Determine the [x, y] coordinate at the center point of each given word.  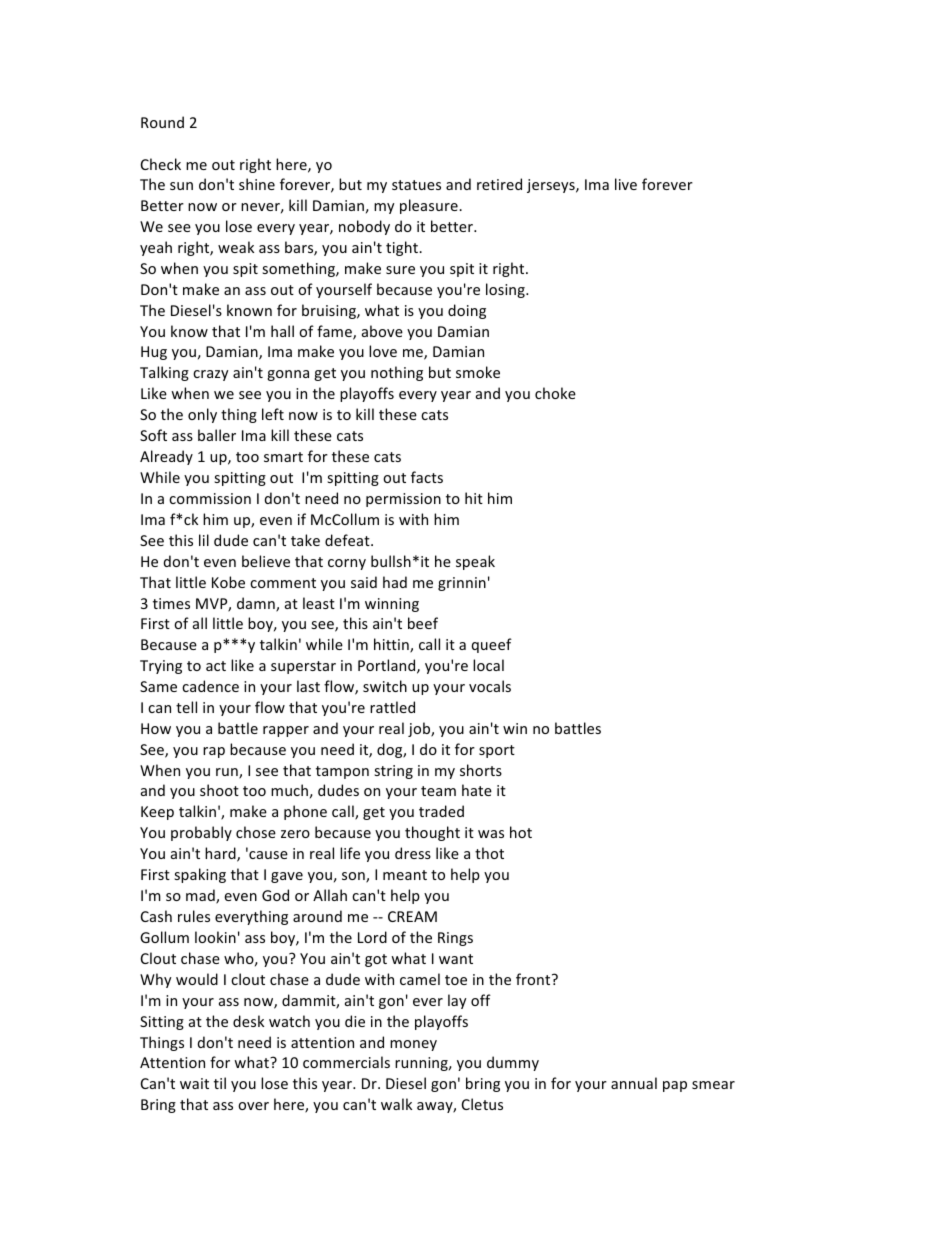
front [534, 979]
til [220, 1083]
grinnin [462, 584]
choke [555, 393]
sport [497, 751]
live [626, 184]
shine [257, 184]
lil [204, 540]
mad [201, 896]
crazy [211, 375]
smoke [478, 372]
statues [416, 185]
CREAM [412, 916]
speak [475, 562]
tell [186, 707]
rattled [392, 707]
